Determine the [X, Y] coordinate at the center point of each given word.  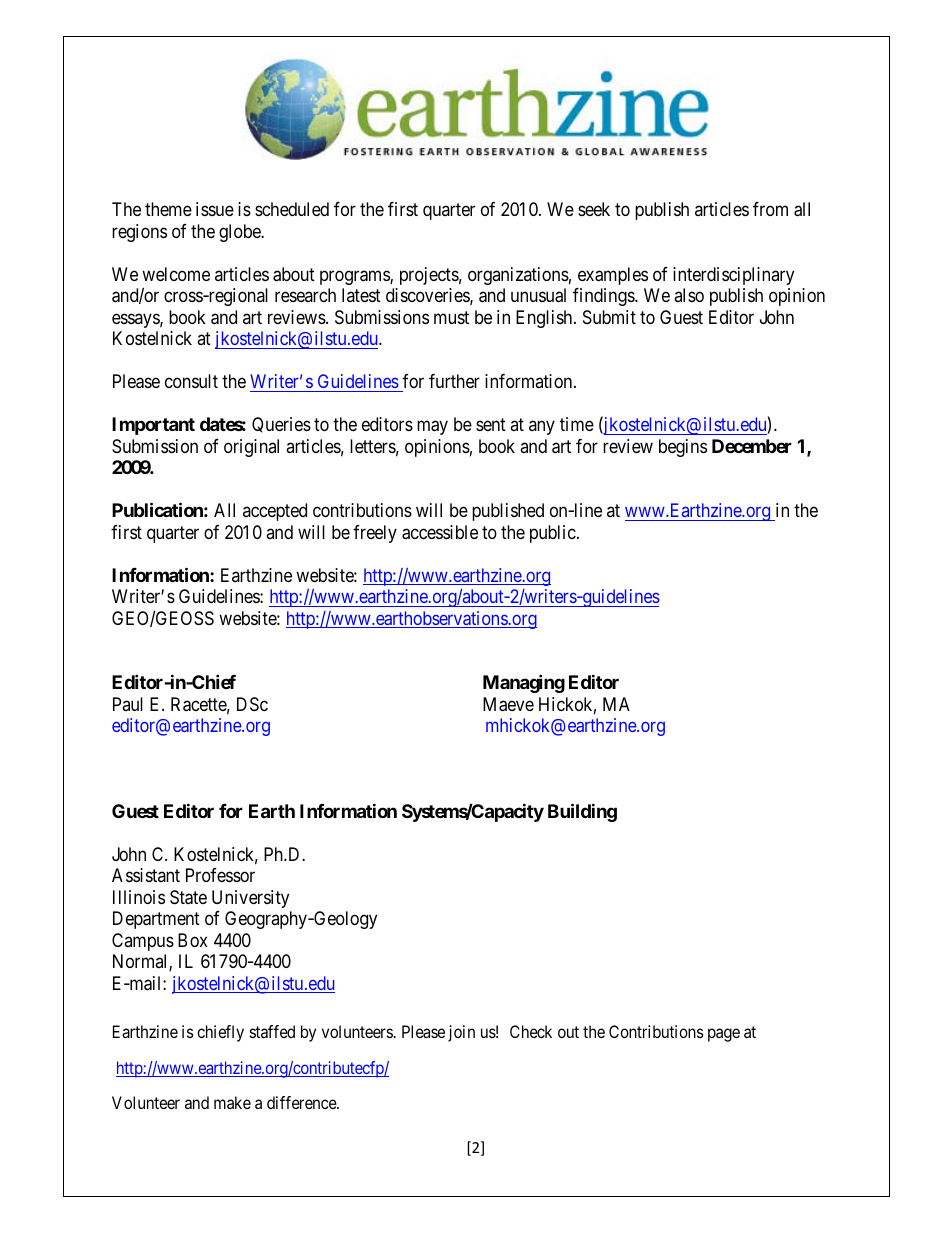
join [461, 1033]
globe [241, 233]
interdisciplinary [733, 276]
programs [355, 277]
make [232, 1102]
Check [531, 1031]
